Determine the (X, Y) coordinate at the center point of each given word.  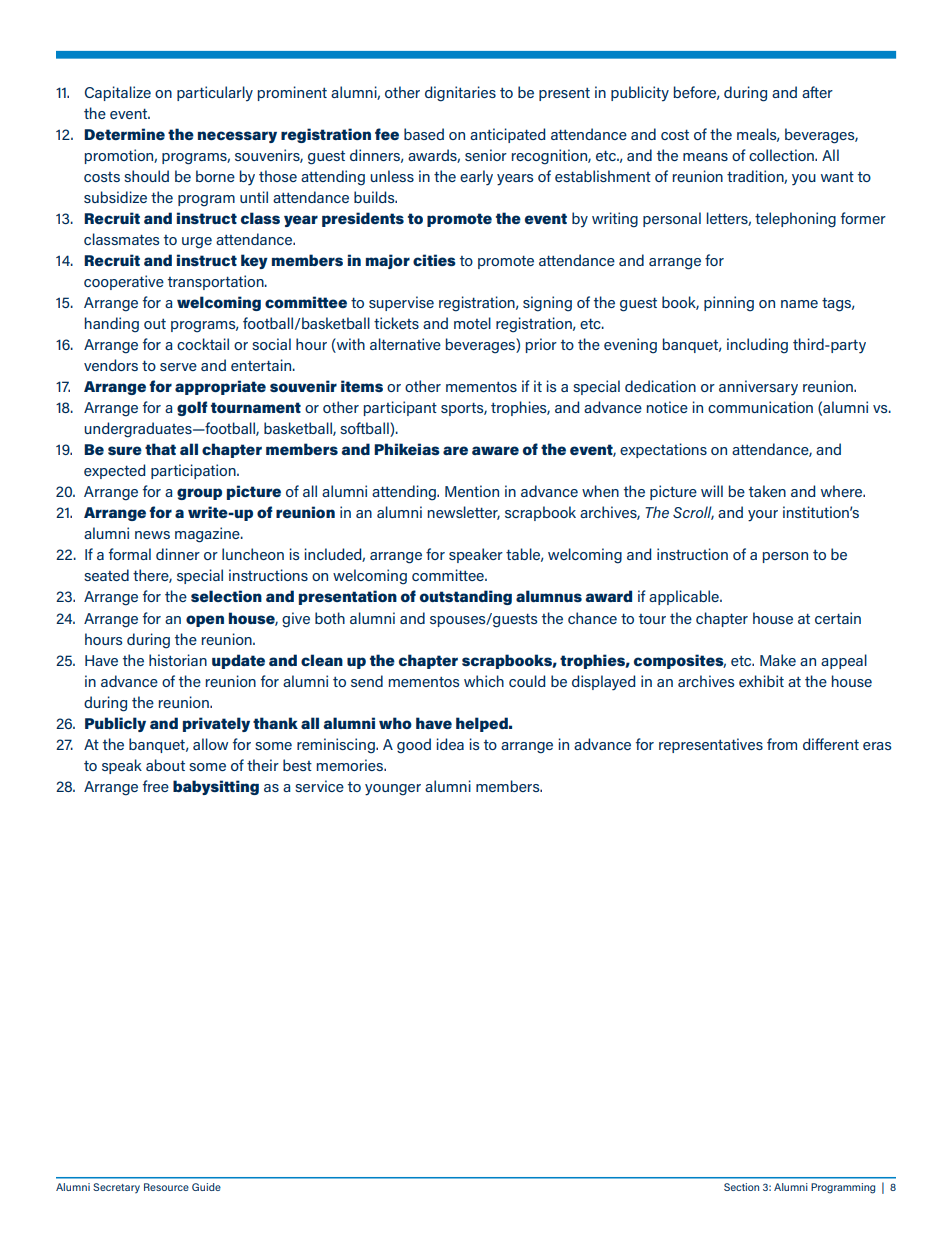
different (831, 744)
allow (210, 744)
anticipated (507, 135)
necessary (237, 137)
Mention (472, 491)
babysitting (216, 787)
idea (450, 744)
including (757, 346)
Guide (206, 1187)
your (763, 516)
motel (472, 323)
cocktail (203, 344)
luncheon (253, 554)
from (782, 744)
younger (393, 790)
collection (782, 155)
